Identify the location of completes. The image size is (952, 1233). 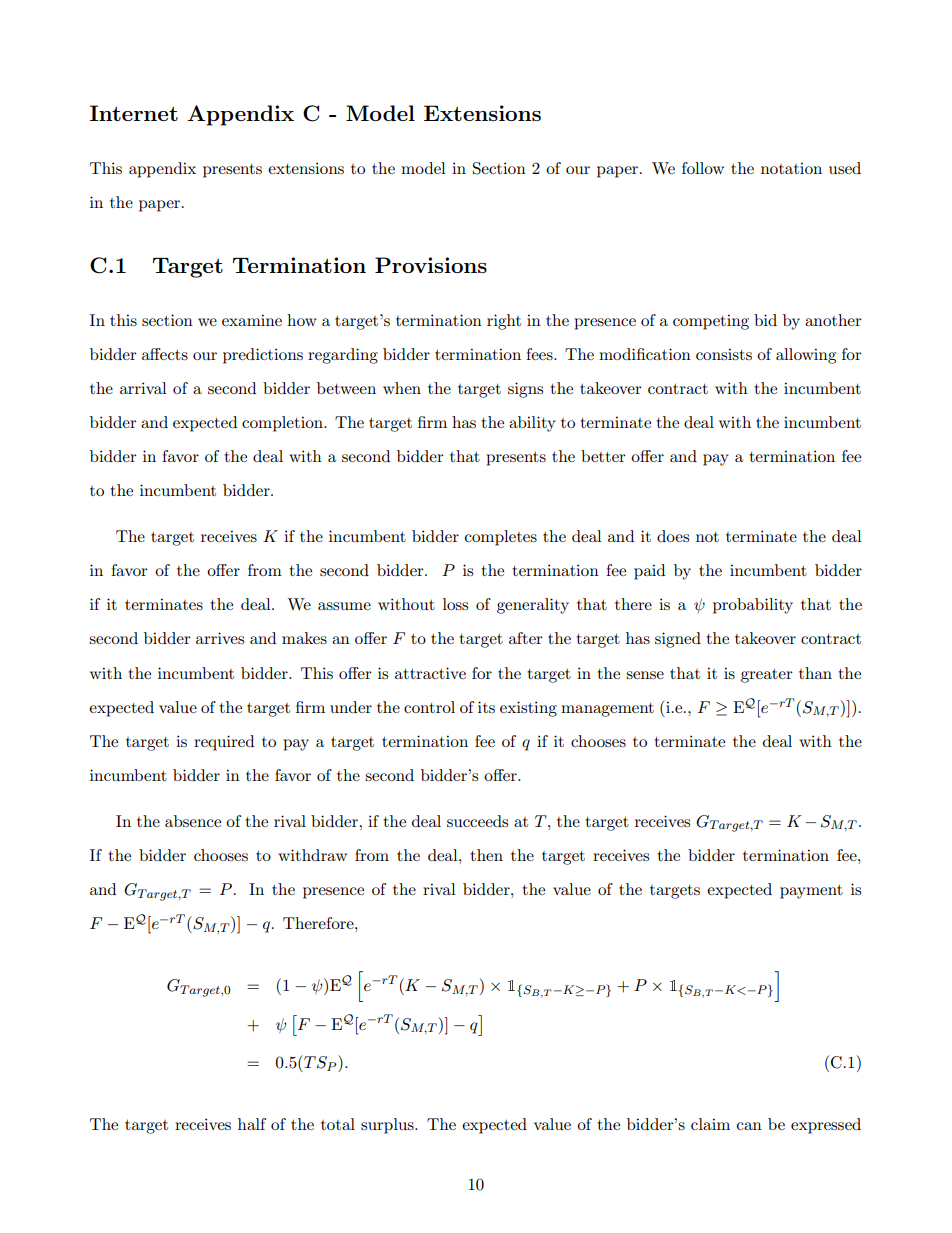
(501, 538).
